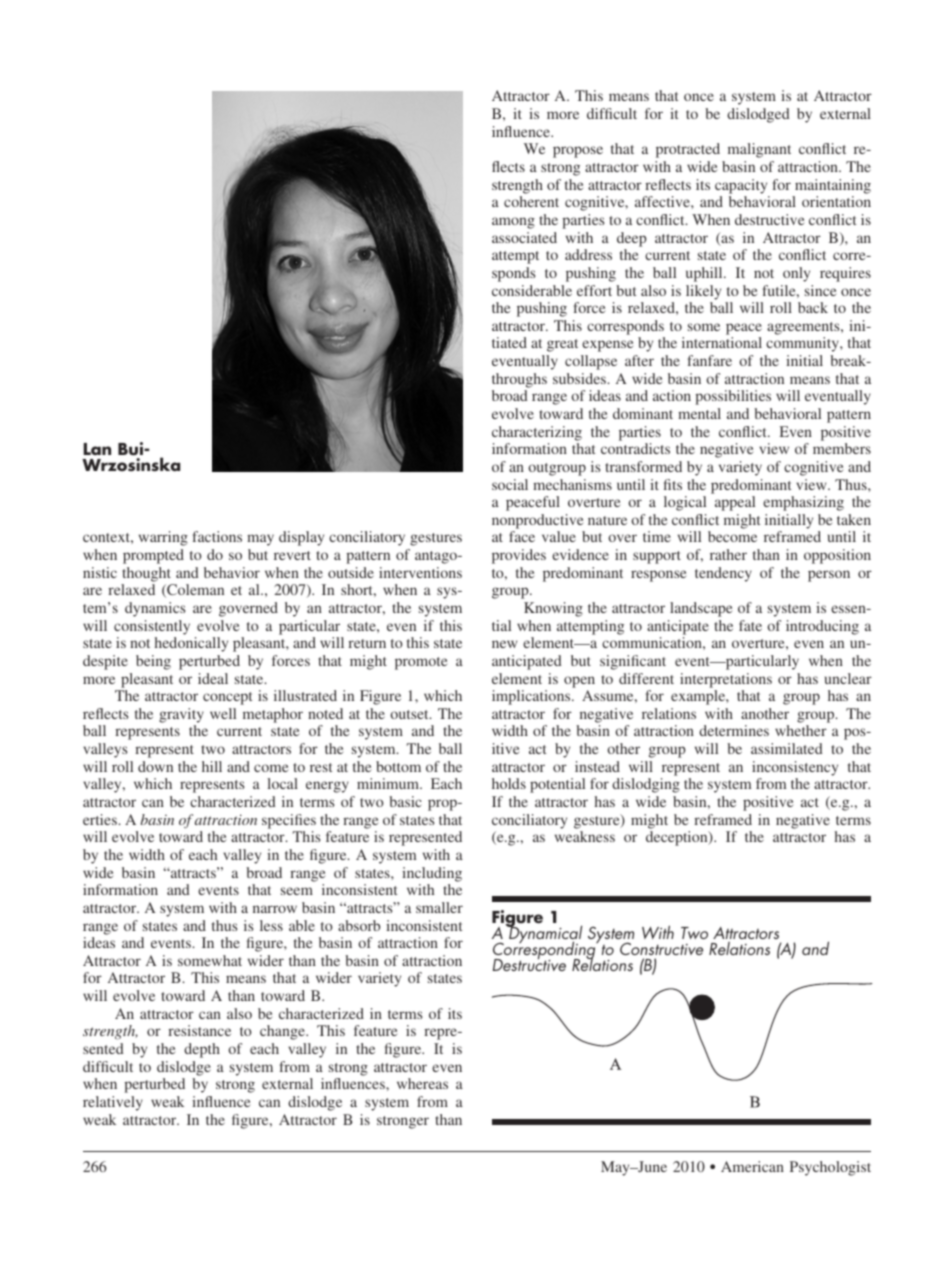 Image resolution: width=952 pixels, height=1270 pixels. Describe the element at coordinates (513, 223) in the page. I see `among` at that location.
